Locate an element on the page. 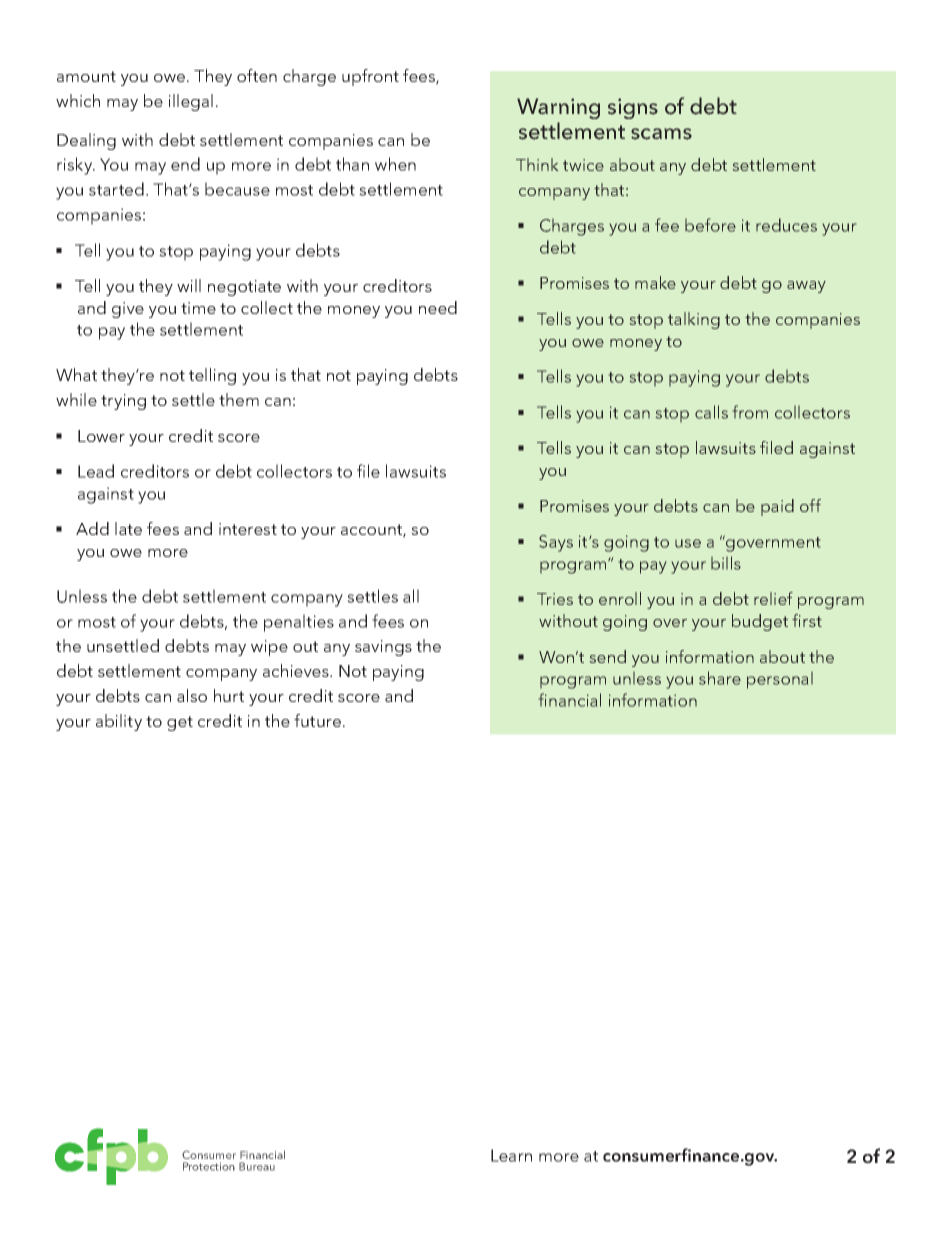  future is located at coordinates (317, 720).
